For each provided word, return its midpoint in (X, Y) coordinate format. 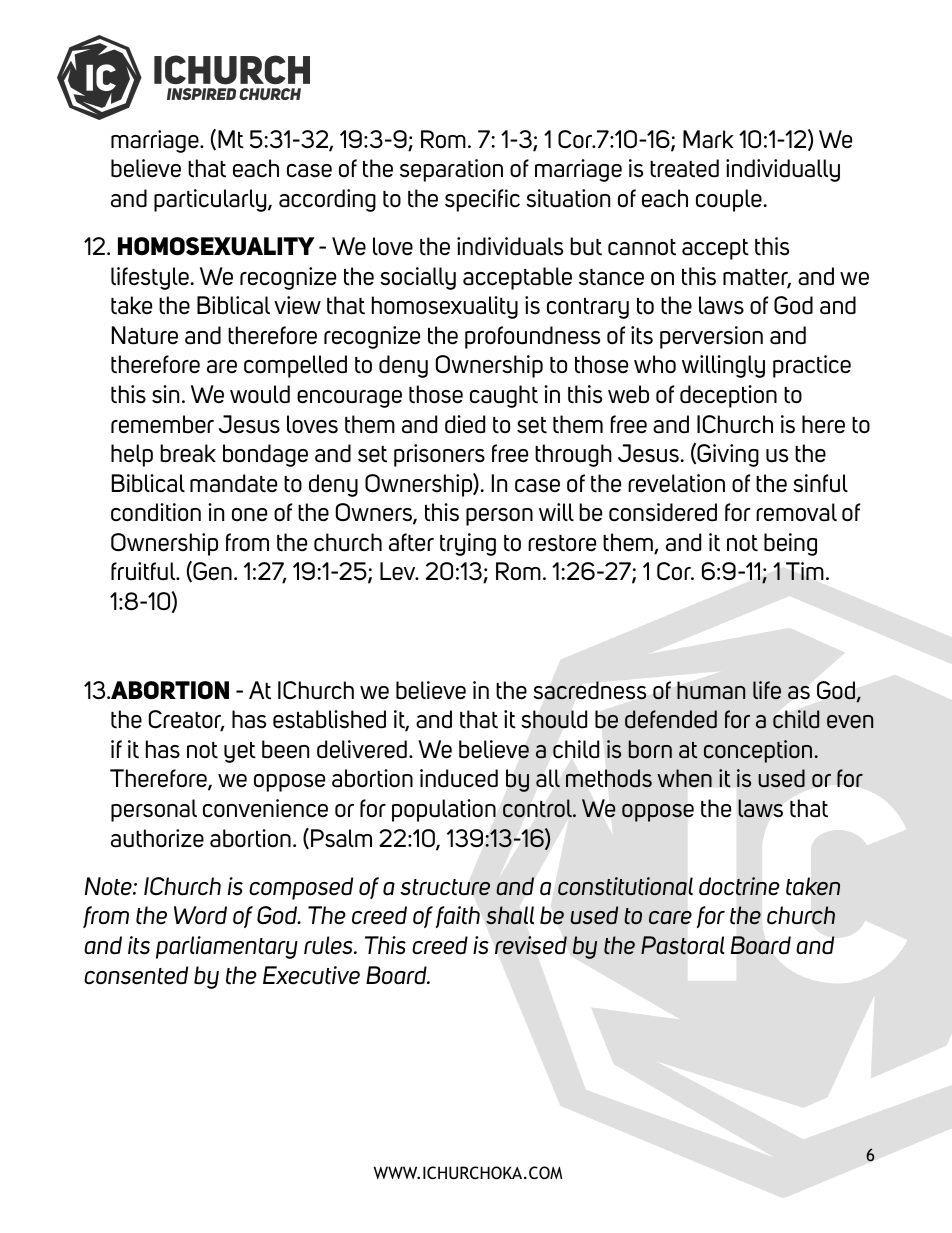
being (790, 544)
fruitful (144, 571)
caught (504, 396)
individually (783, 170)
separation (451, 170)
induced (459, 778)
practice (812, 366)
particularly (211, 200)
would (260, 394)
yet (240, 752)
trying (468, 544)
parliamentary (227, 947)
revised (531, 945)
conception (758, 751)
